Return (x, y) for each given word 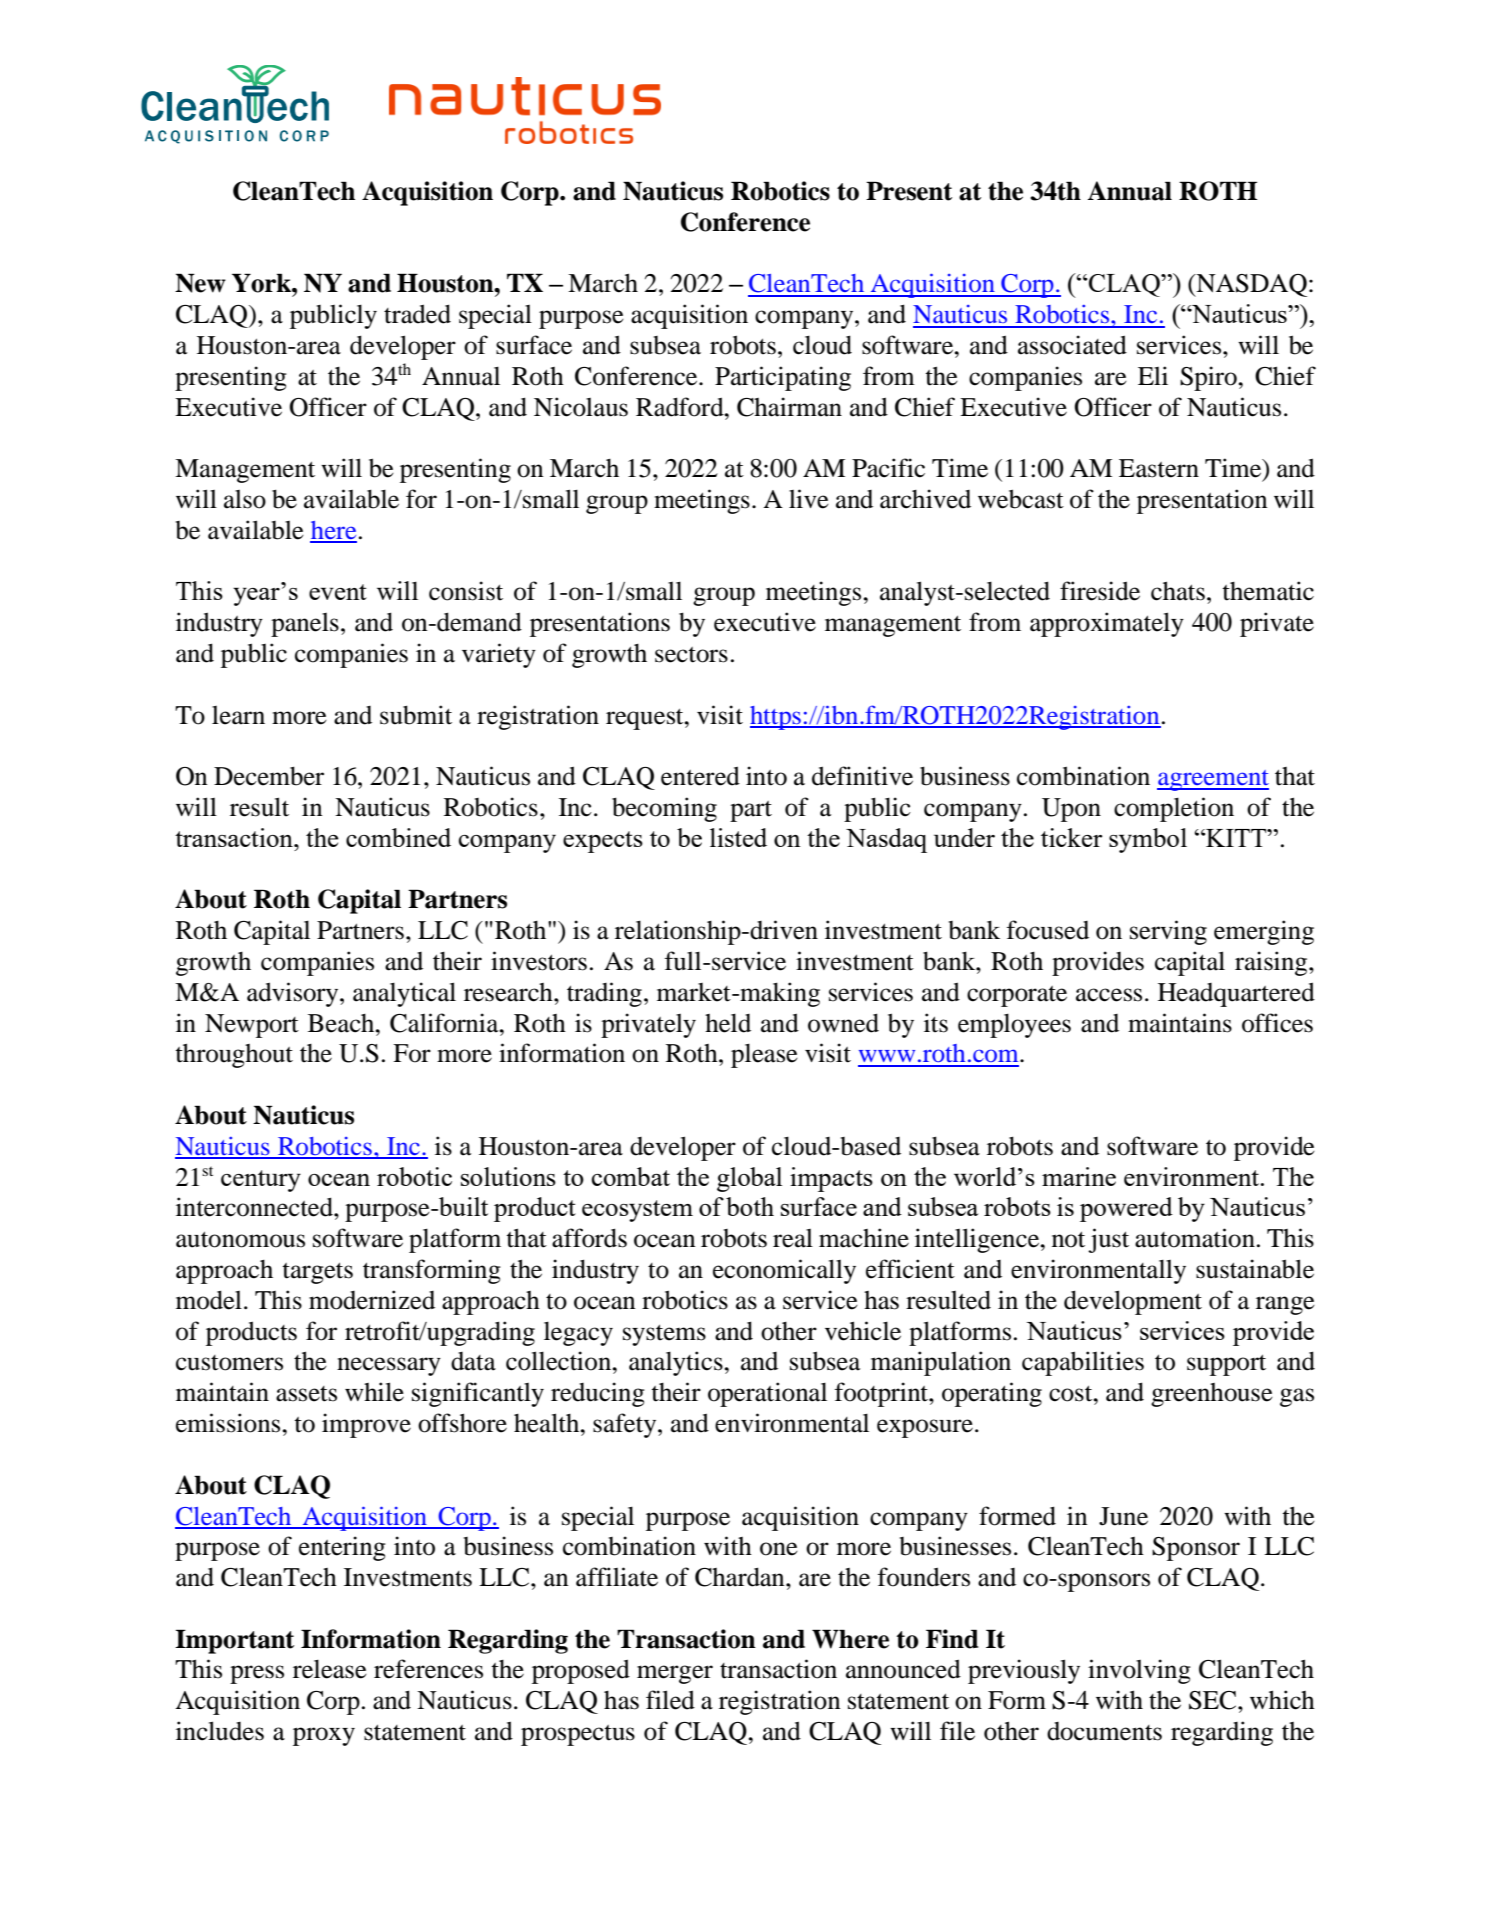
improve (366, 1425)
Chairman (789, 407)
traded (417, 314)
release (330, 1669)
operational (767, 1394)
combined (398, 837)
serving (1168, 932)
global (749, 1179)
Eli (1153, 375)
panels (305, 625)
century (261, 1181)
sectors (691, 655)
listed (738, 837)
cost (1072, 1394)
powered (1126, 1209)
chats (1178, 591)
